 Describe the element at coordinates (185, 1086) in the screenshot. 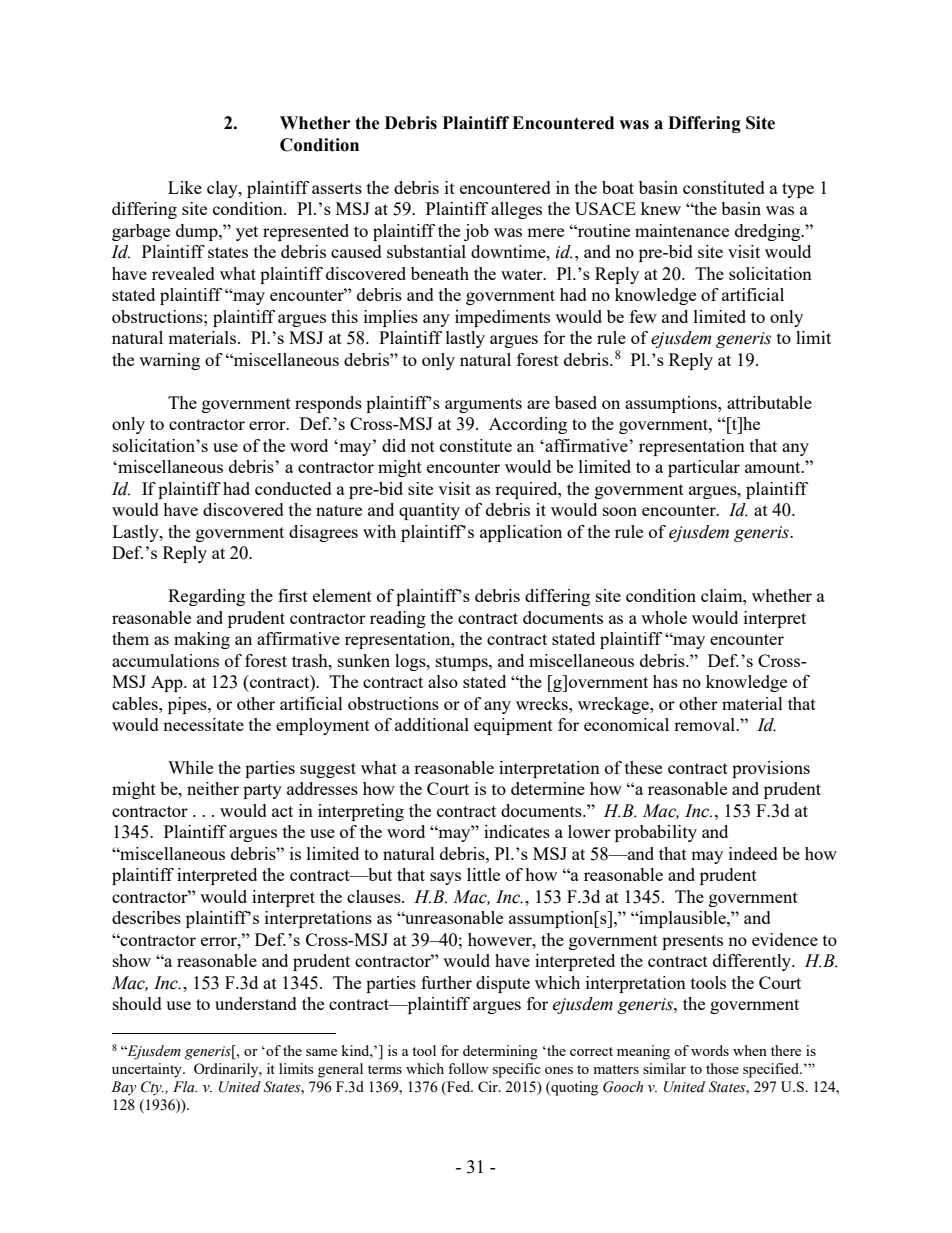

I see `Fla` at that location.
